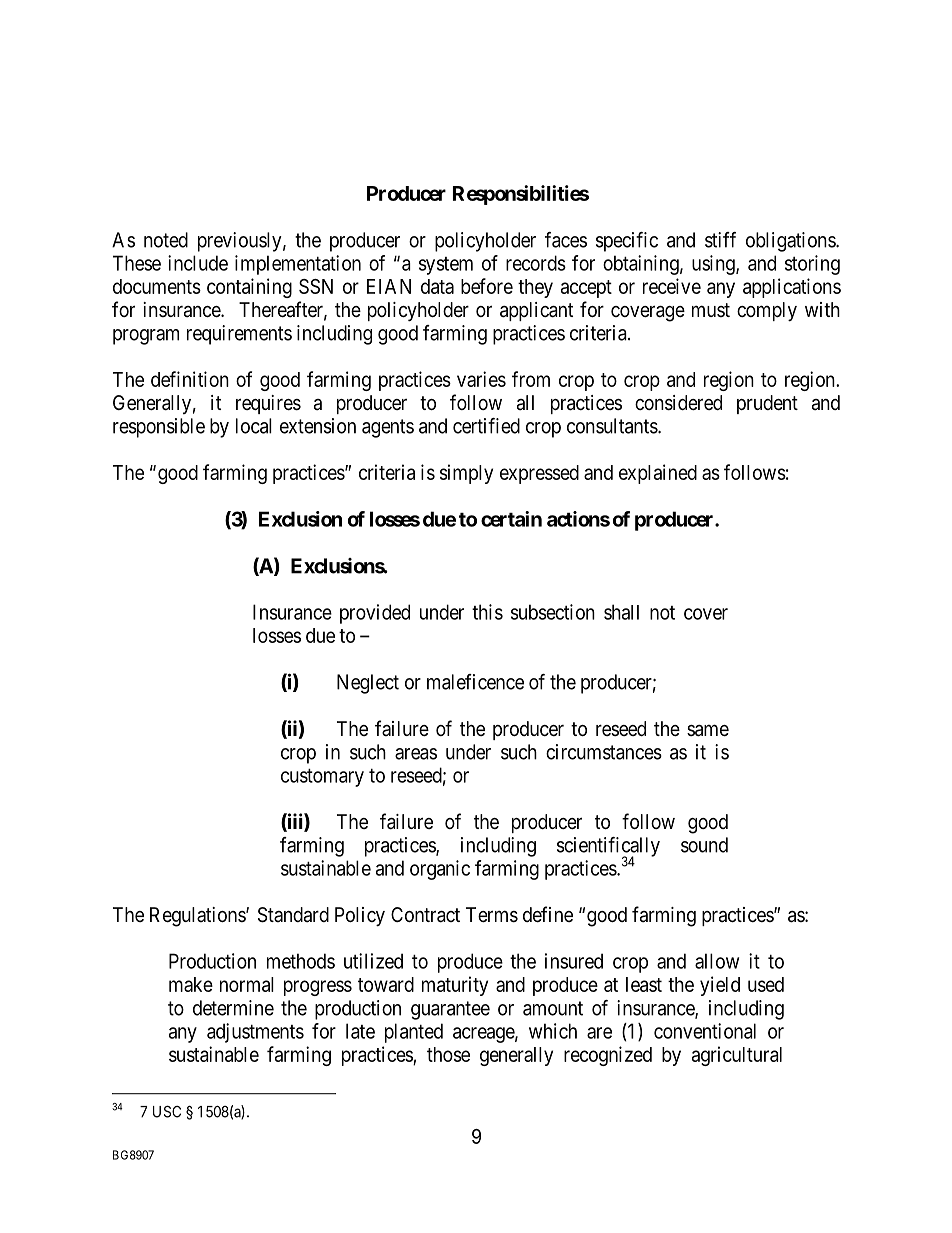  Describe the element at coordinates (440, 870) in the image. I see `organic` at that location.
